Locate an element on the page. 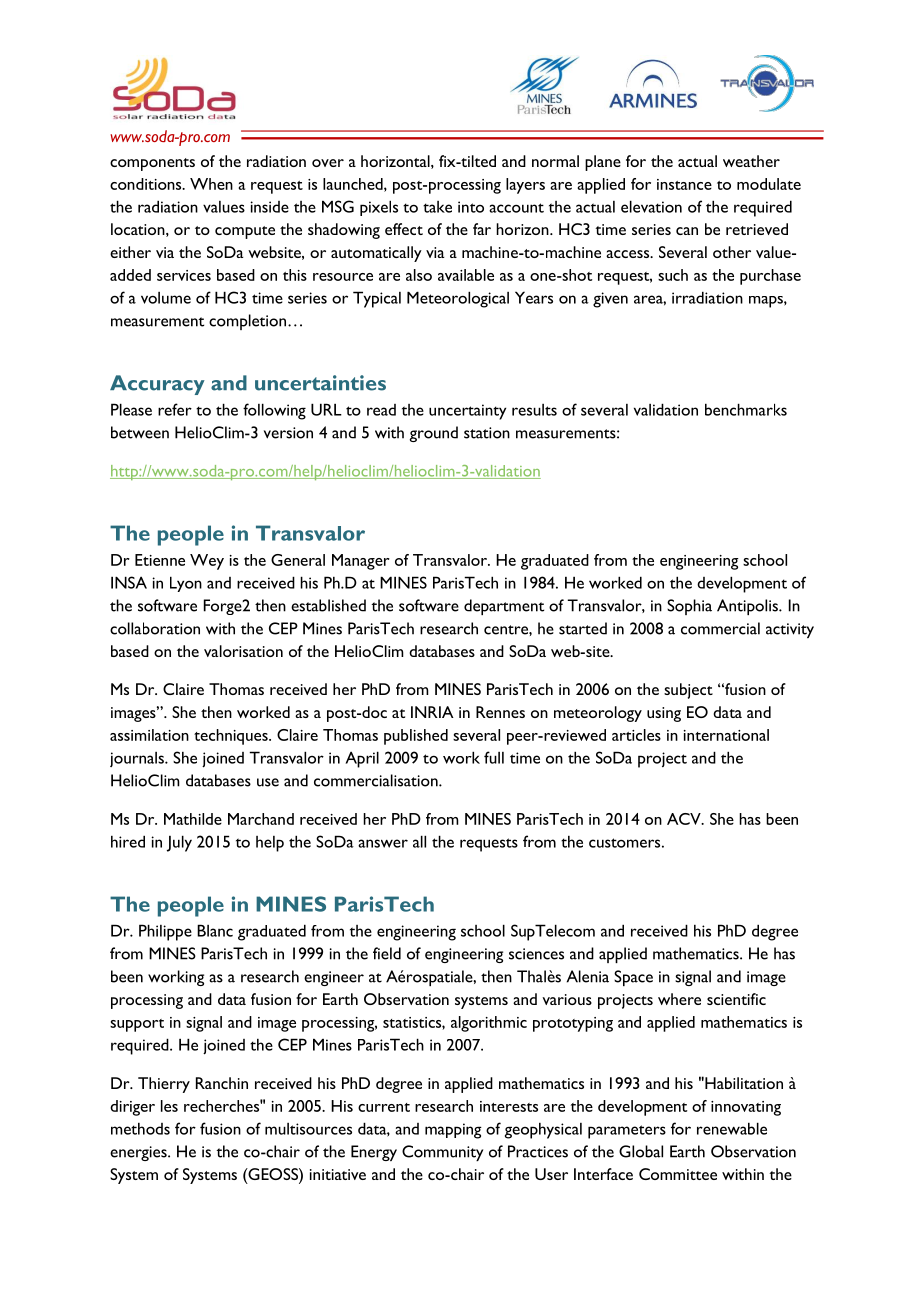 The width and height of the document is (924, 1308). instance is located at coordinates (684, 184).
